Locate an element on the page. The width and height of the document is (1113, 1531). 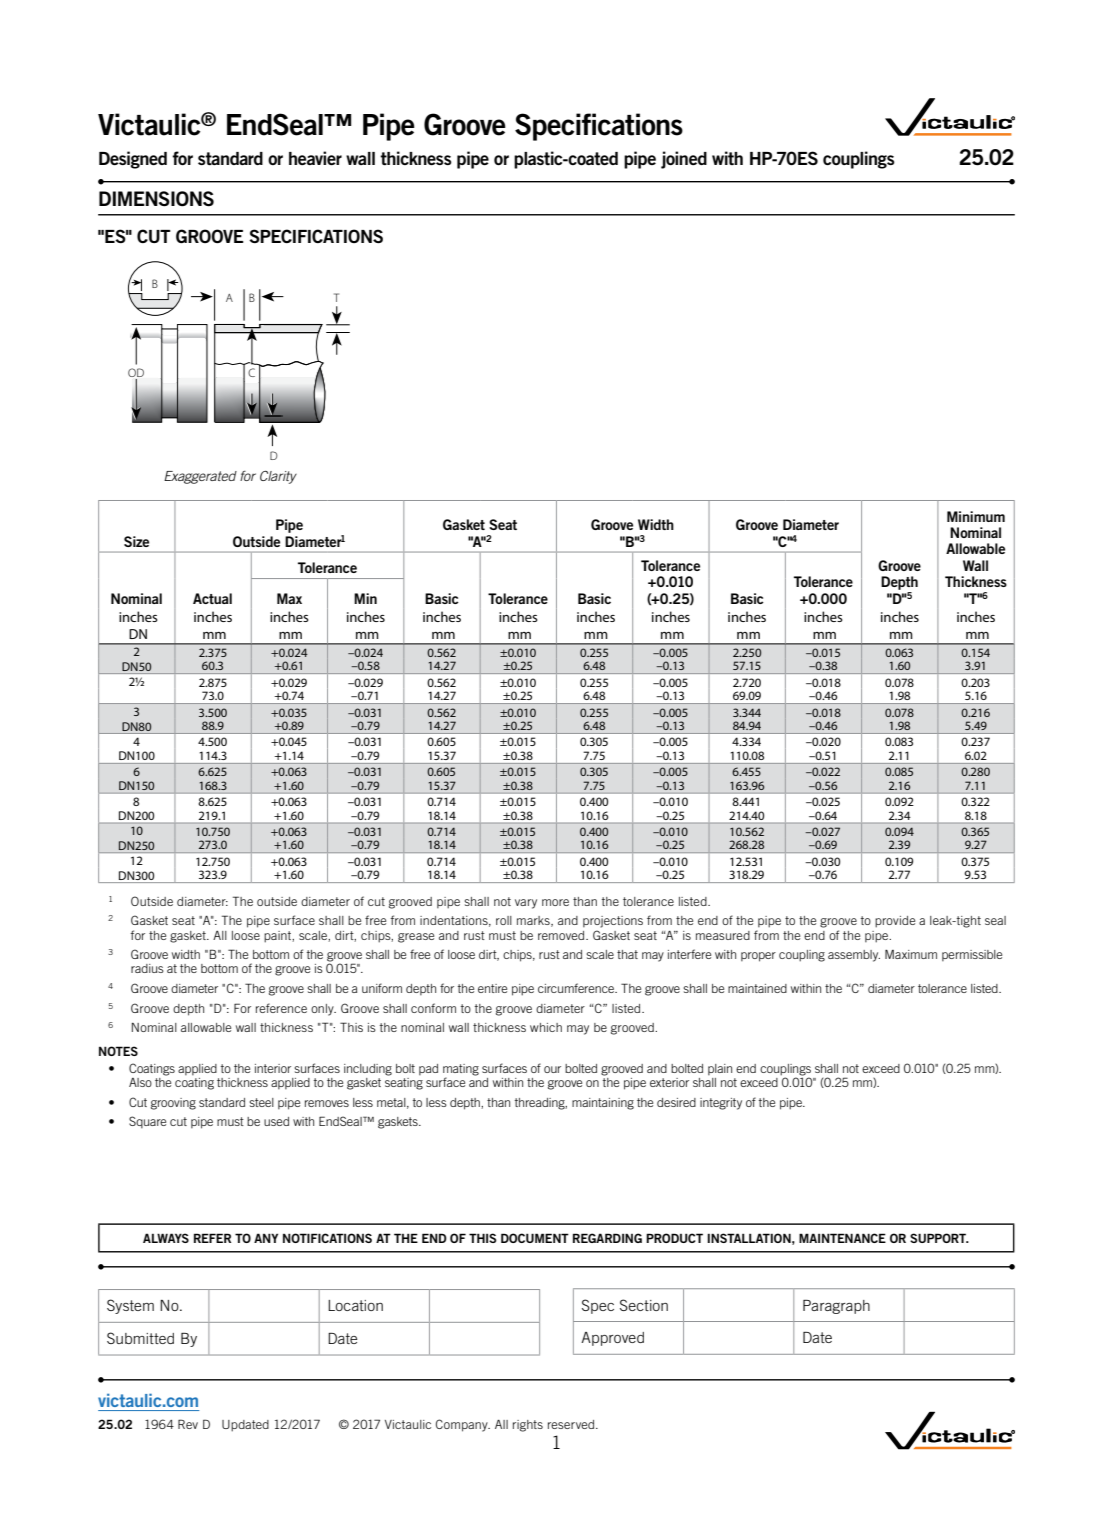
radius is located at coordinates (147, 968).
